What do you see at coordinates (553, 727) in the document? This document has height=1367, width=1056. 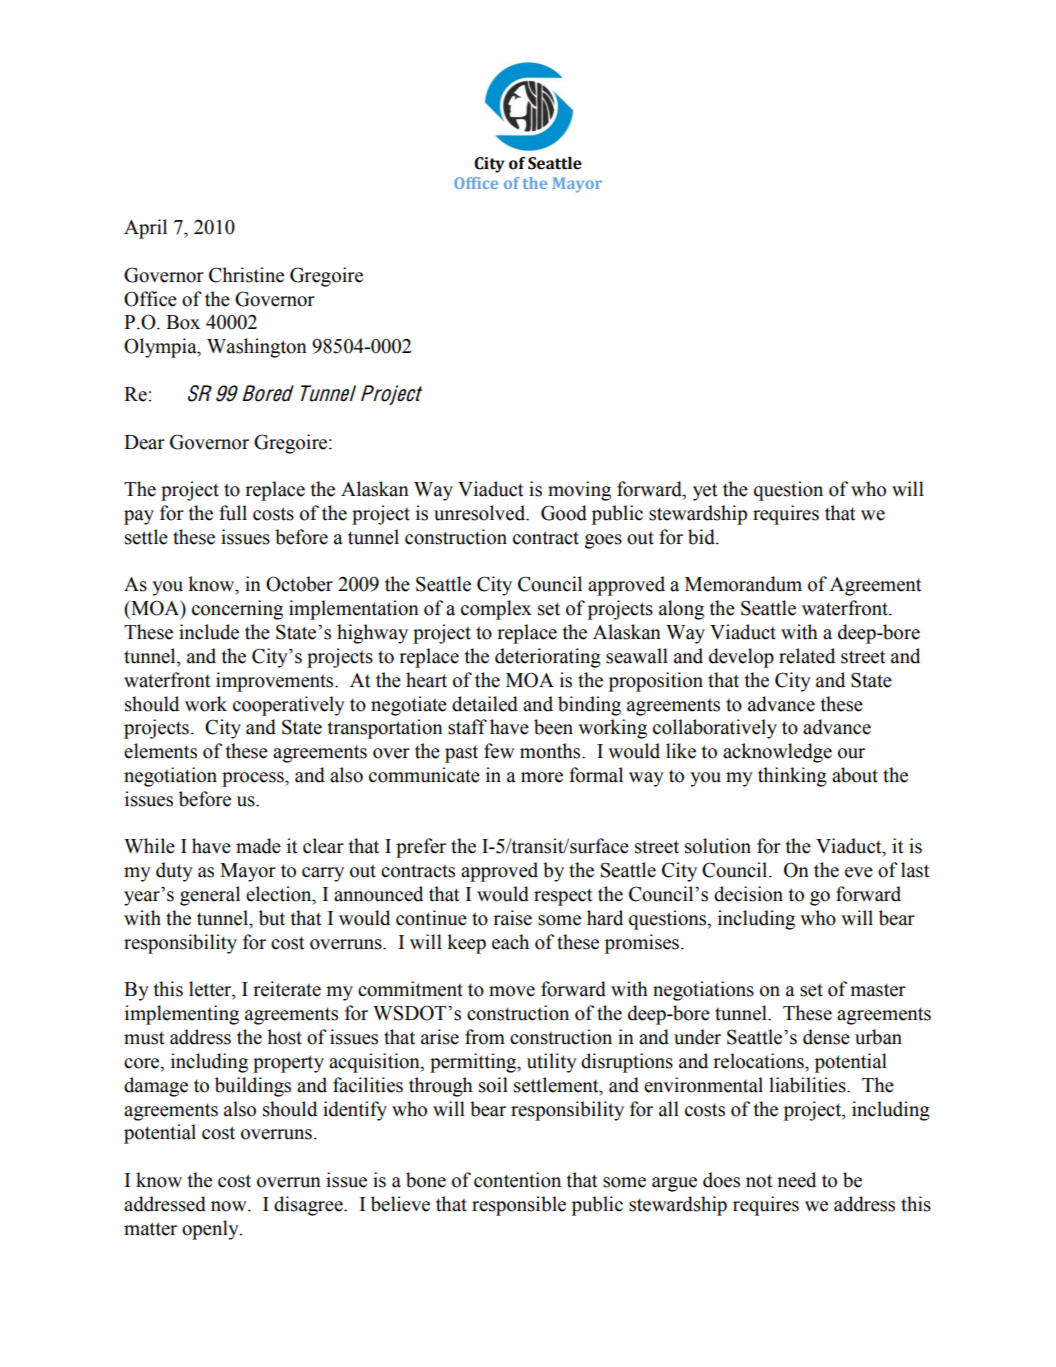 I see `been` at bounding box center [553, 727].
